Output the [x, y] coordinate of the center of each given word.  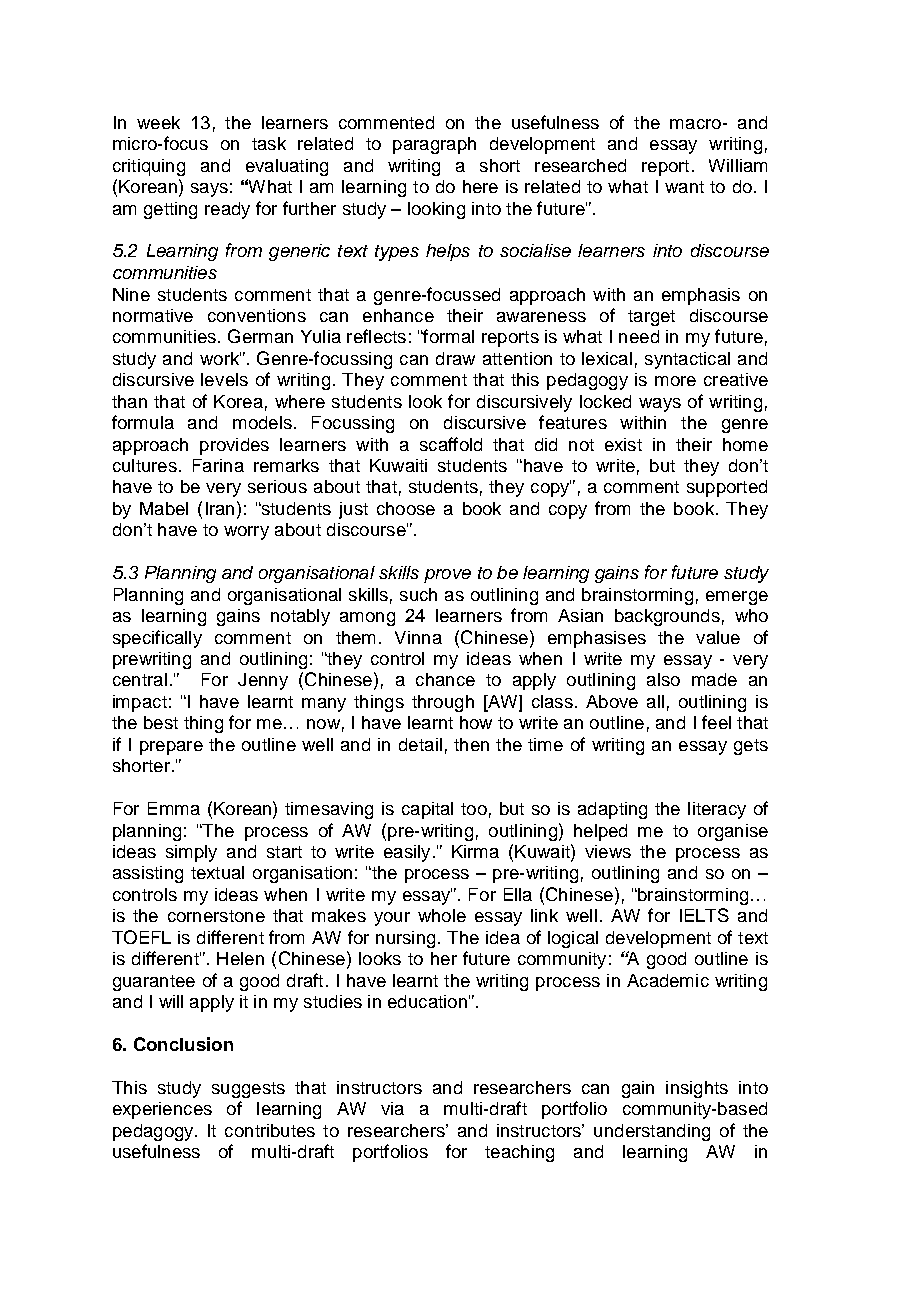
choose [406, 508]
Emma [174, 808]
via [392, 1108]
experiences [162, 1110]
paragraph [434, 145]
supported [727, 488]
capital [427, 810]
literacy [717, 810]
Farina [218, 465]
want [684, 187]
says [209, 190]
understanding [652, 1132]
